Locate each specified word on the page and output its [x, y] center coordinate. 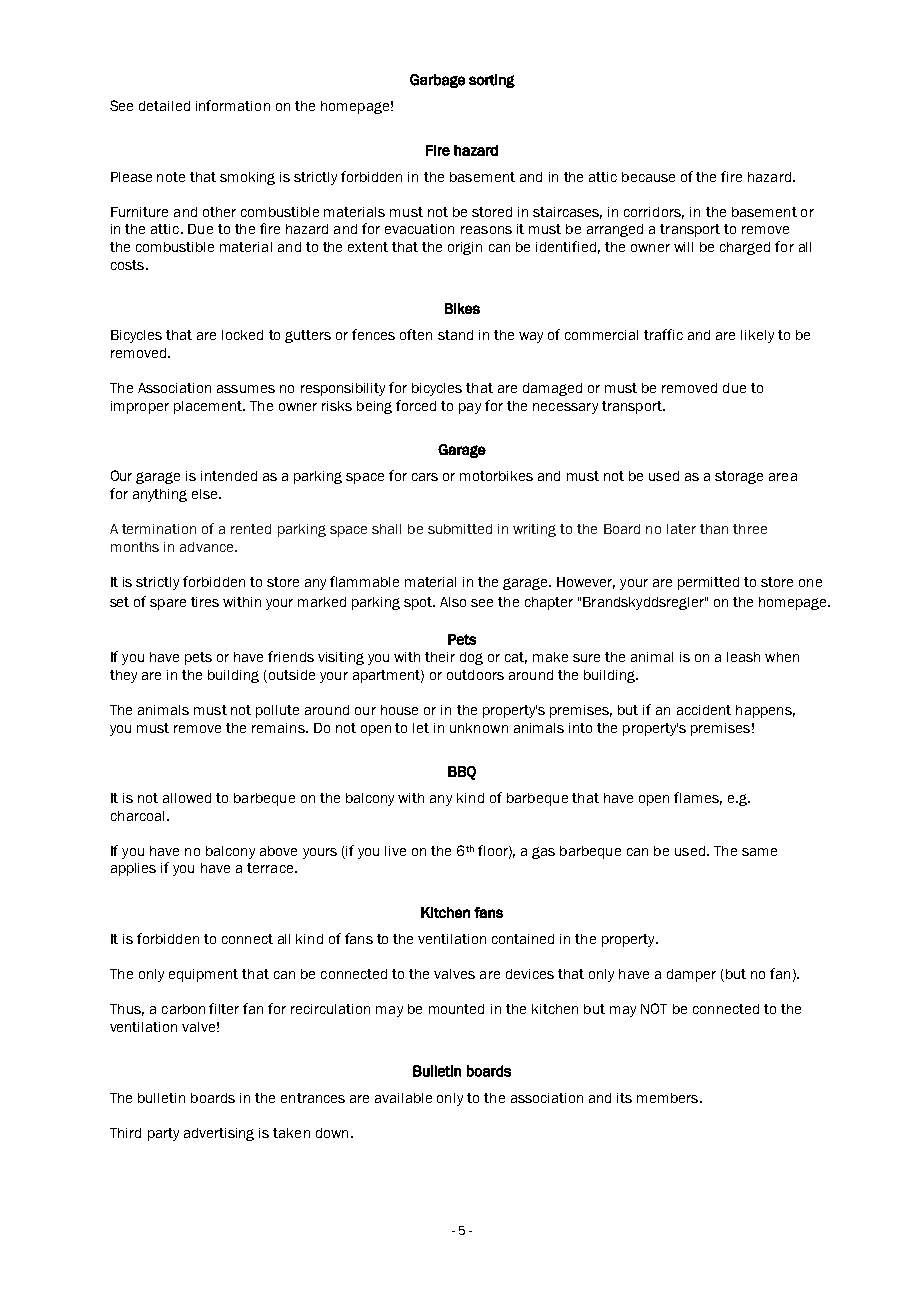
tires [205, 602]
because [648, 177]
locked [242, 335]
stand [455, 335]
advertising [219, 1134]
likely [757, 336]
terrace [271, 868]
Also [453, 602]
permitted [708, 583]
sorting [492, 81]
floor [494, 851]
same [759, 852]
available [403, 1098]
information [233, 105]
